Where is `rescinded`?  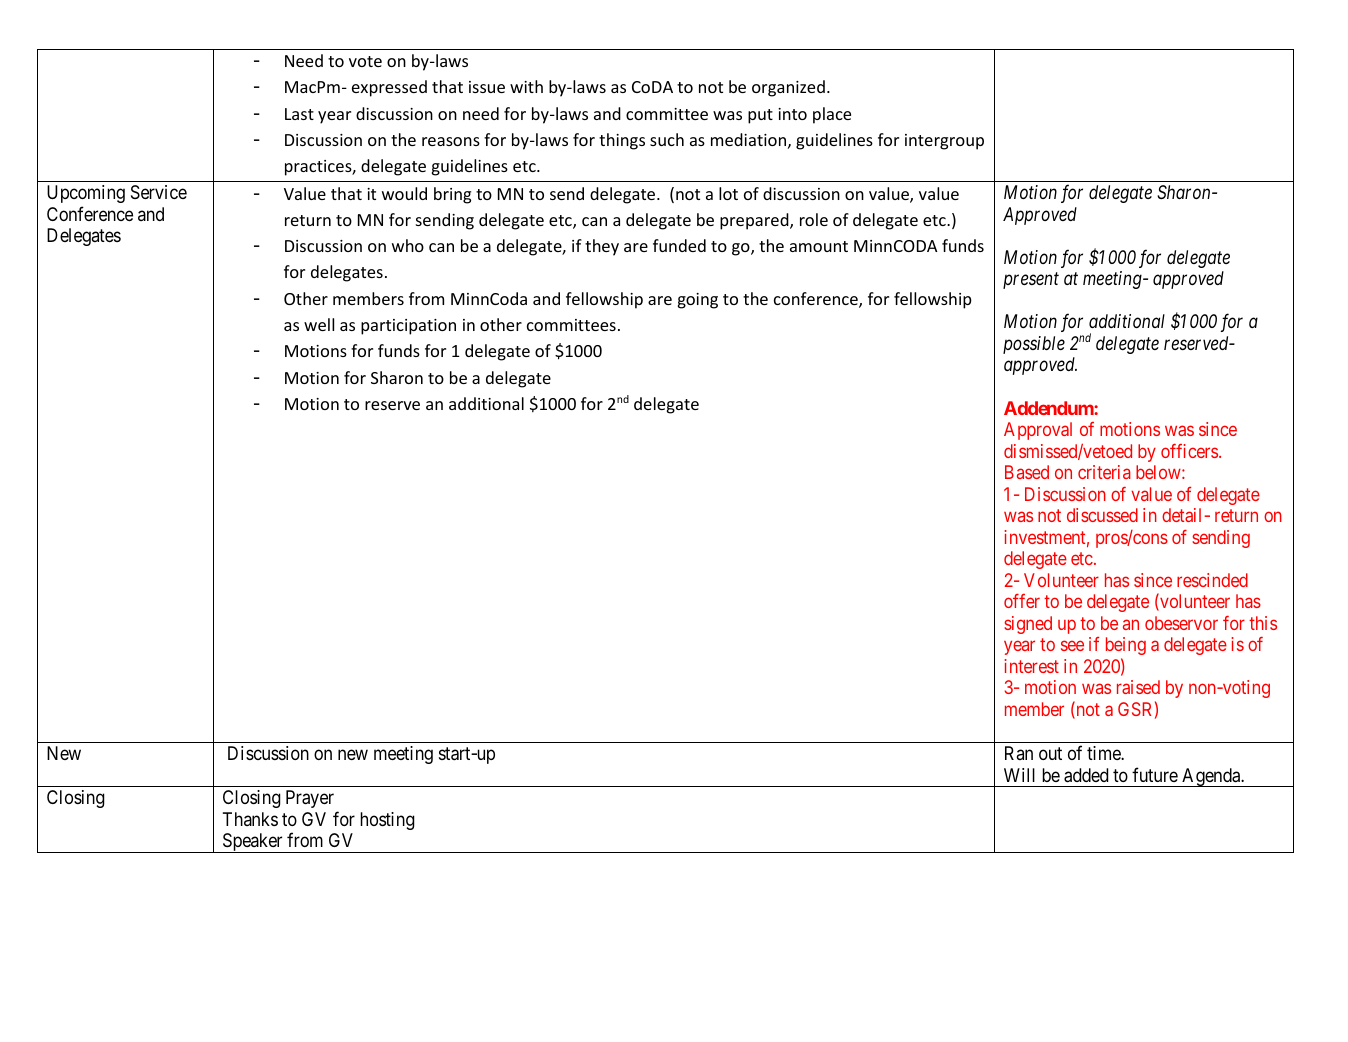
rescinded is located at coordinates (1212, 580).
